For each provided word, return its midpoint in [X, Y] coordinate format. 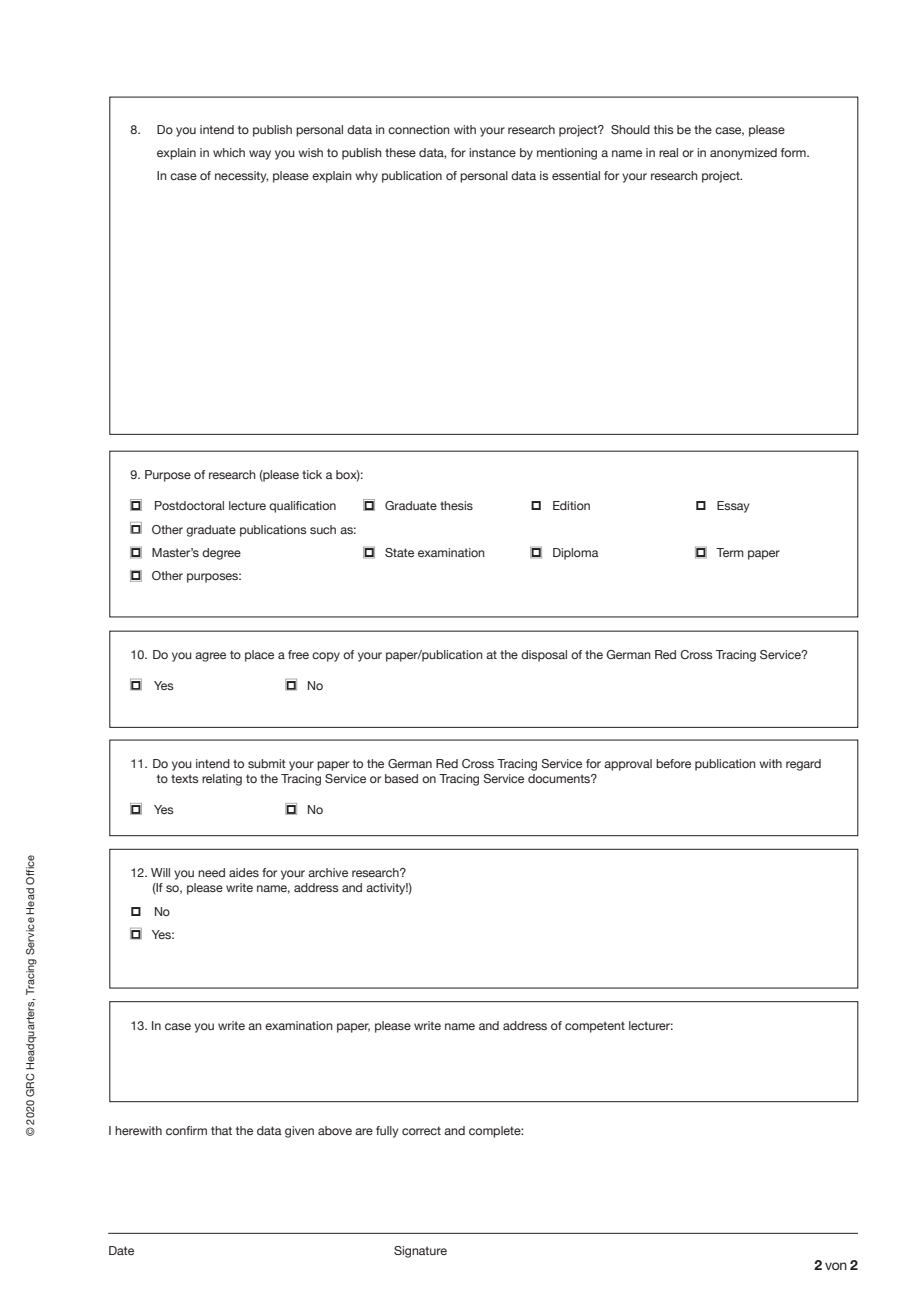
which [229, 152]
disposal [544, 656]
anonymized [743, 154]
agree [210, 657]
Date [121, 1250]
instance [492, 152]
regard [803, 765]
